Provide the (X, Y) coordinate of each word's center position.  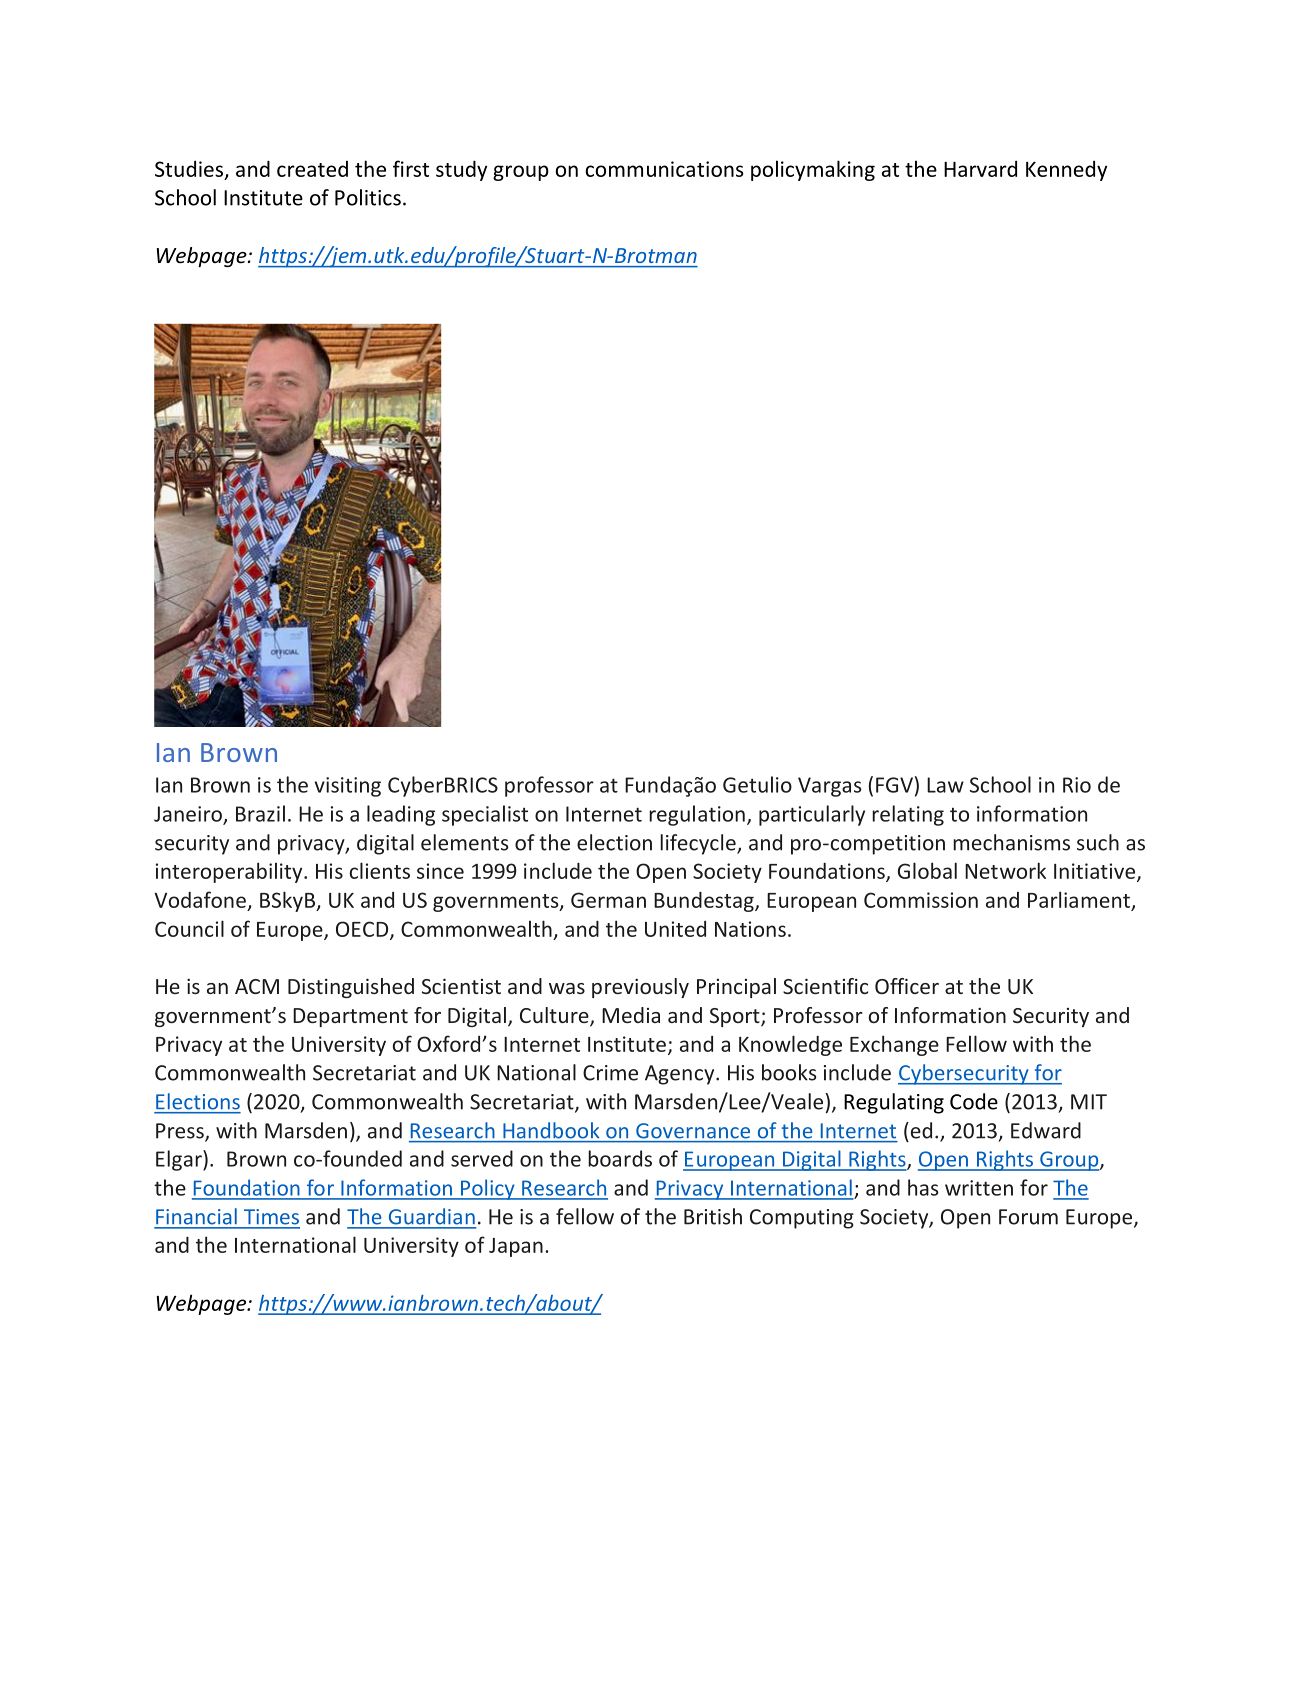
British (713, 1216)
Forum (1028, 1217)
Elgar (180, 1160)
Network (1005, 870)
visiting (348, 787)
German (608, 900)
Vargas (830, 787)
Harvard (980, 168)
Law (945, 785)
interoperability (230, 872)
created (312, 169)
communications (664, 169)
